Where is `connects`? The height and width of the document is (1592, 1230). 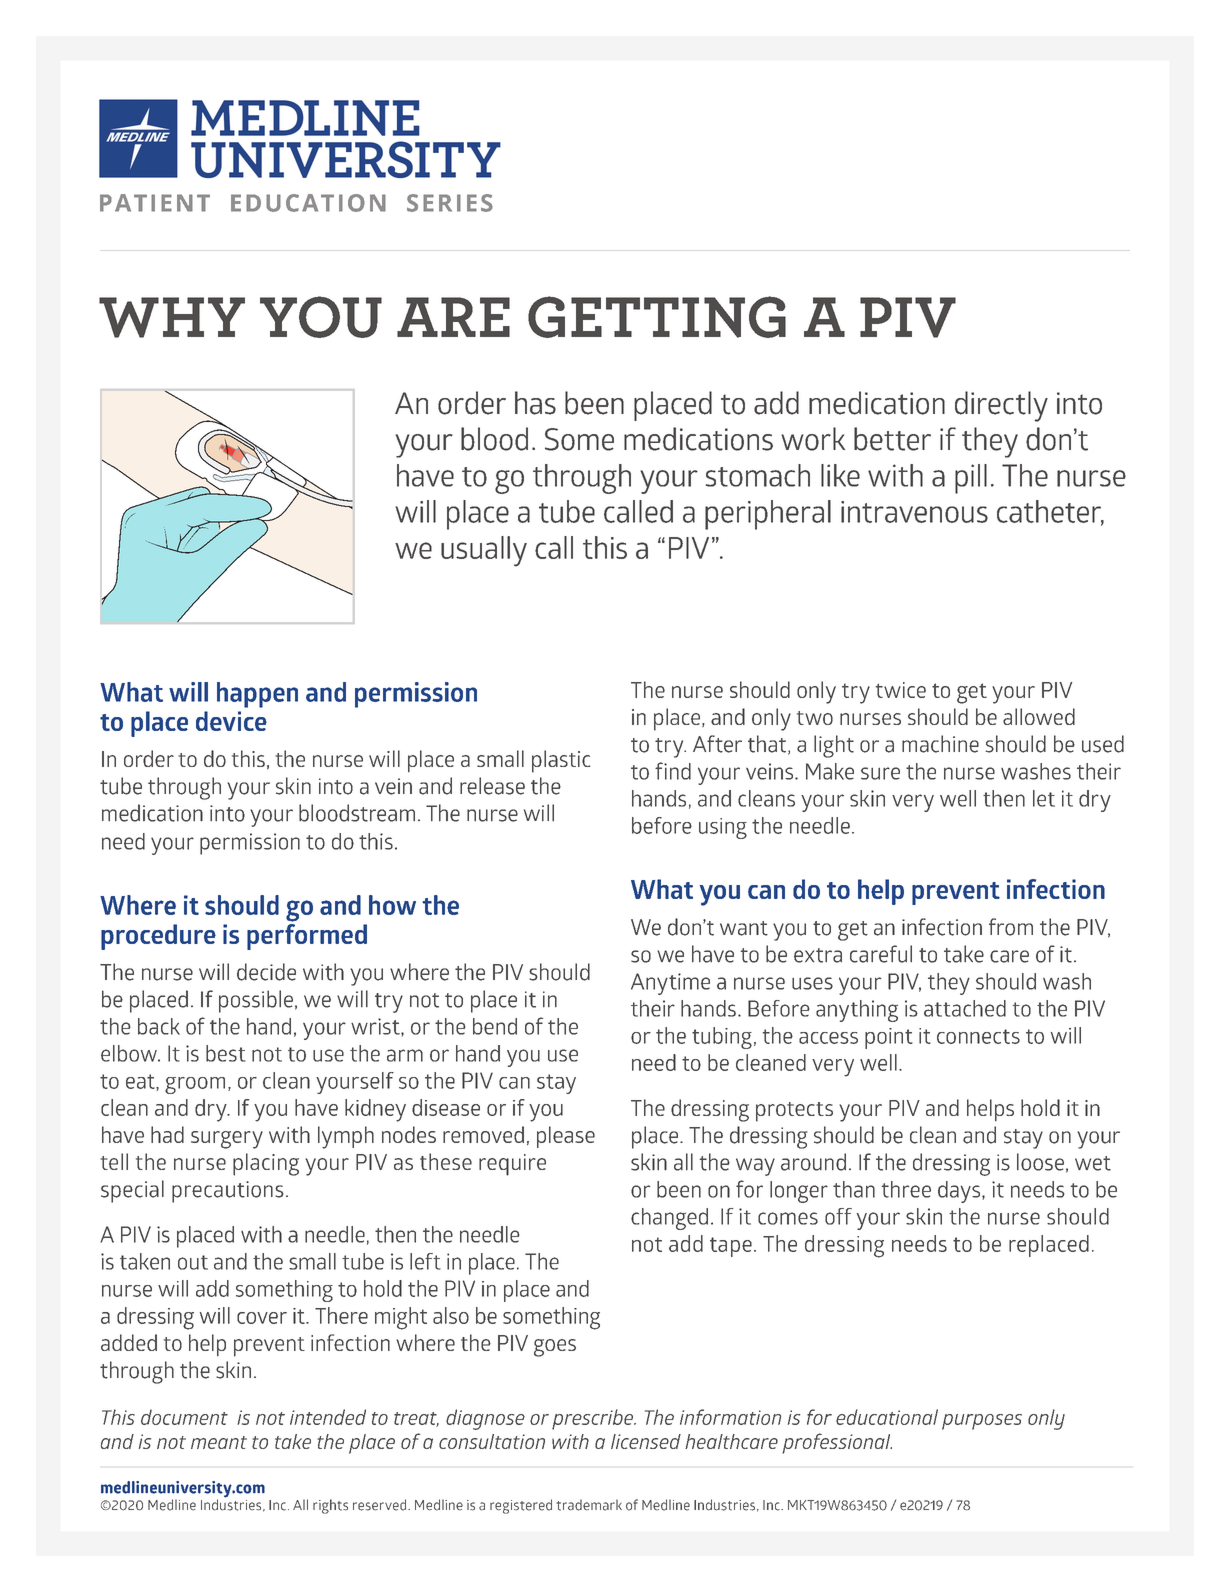
connects is located at coordinates (978, 1036).
